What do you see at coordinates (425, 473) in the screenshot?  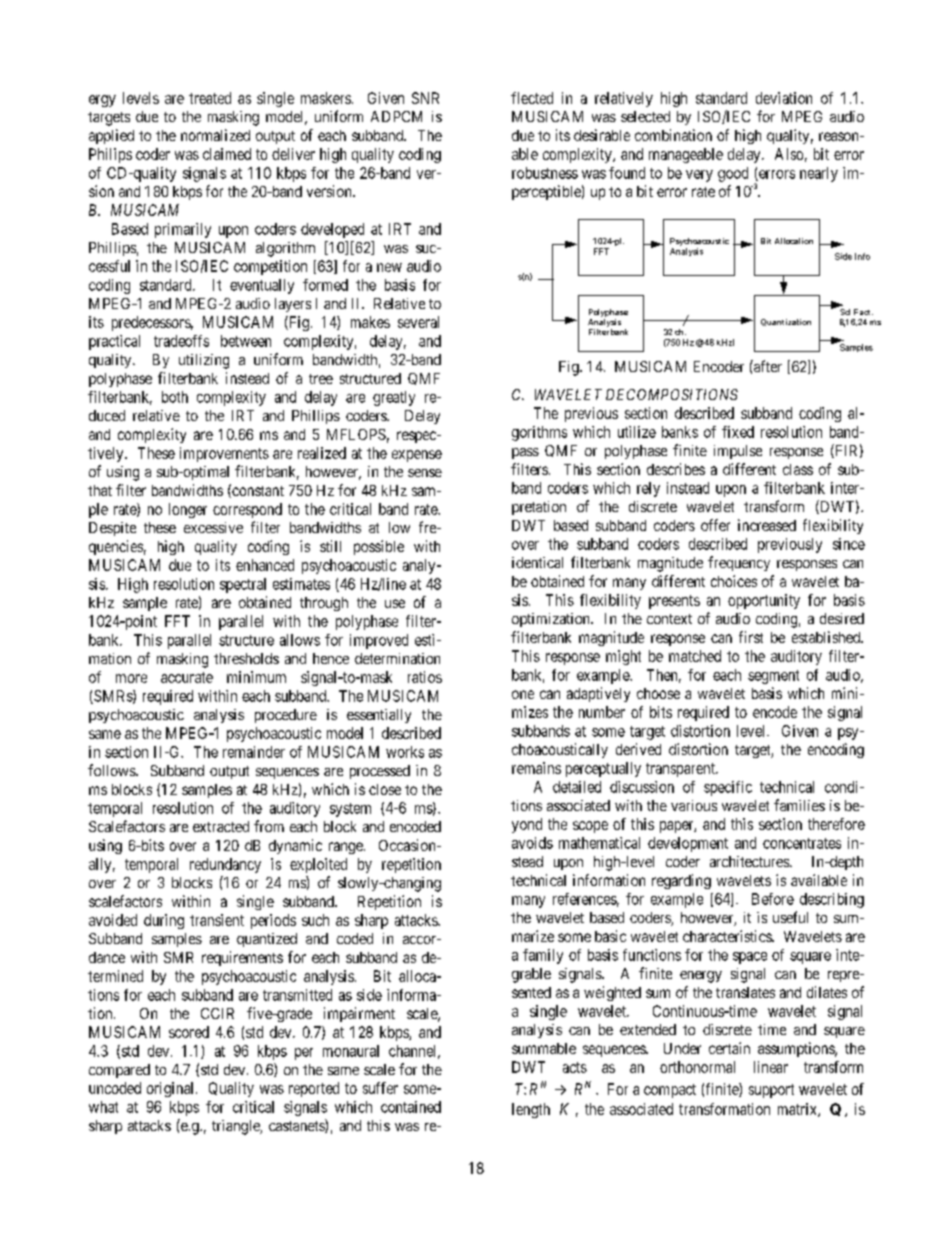 I see `sense` at bounding box center [425, 473].
